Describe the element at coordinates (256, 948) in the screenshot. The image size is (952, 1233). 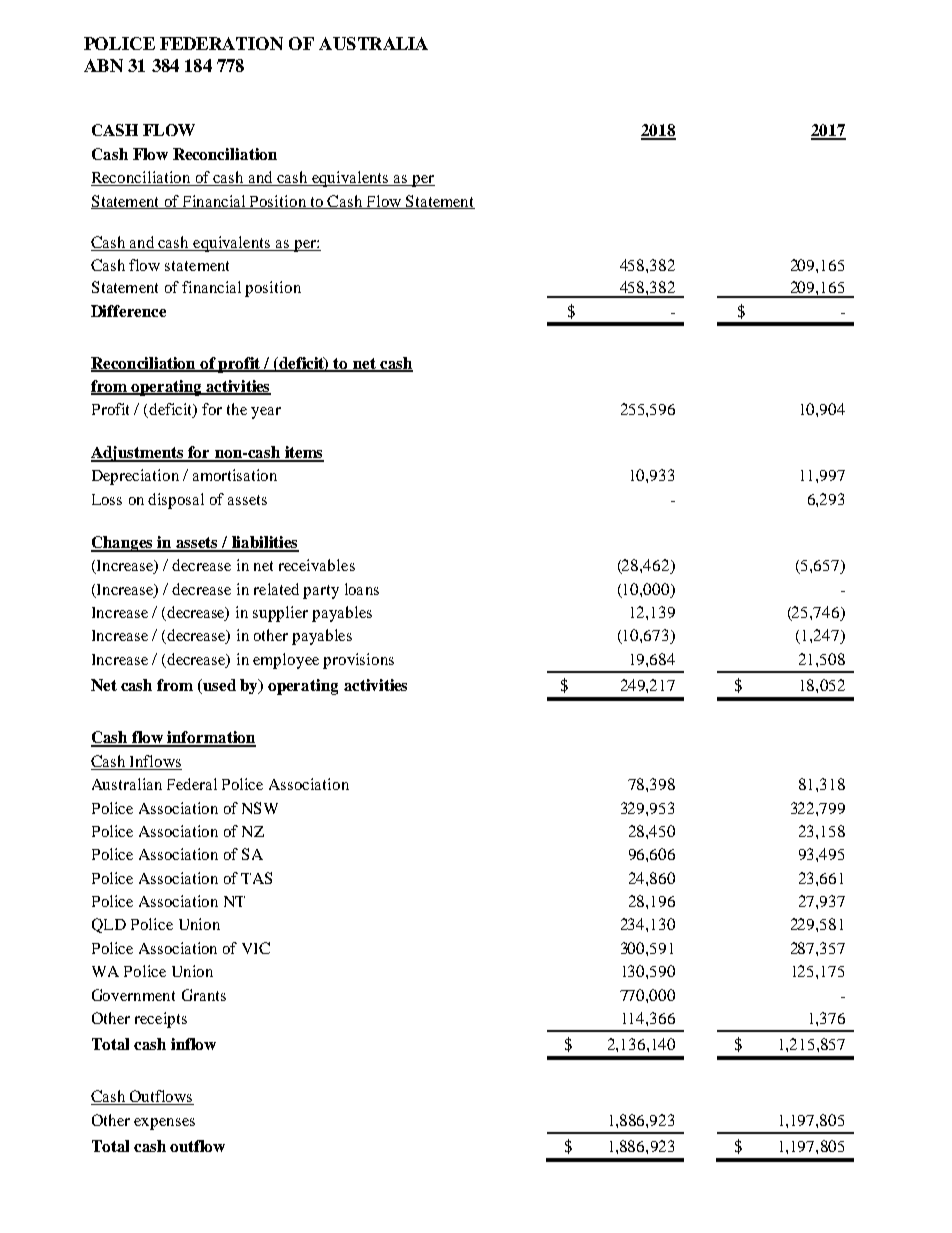
I see `VIC` at that location.
